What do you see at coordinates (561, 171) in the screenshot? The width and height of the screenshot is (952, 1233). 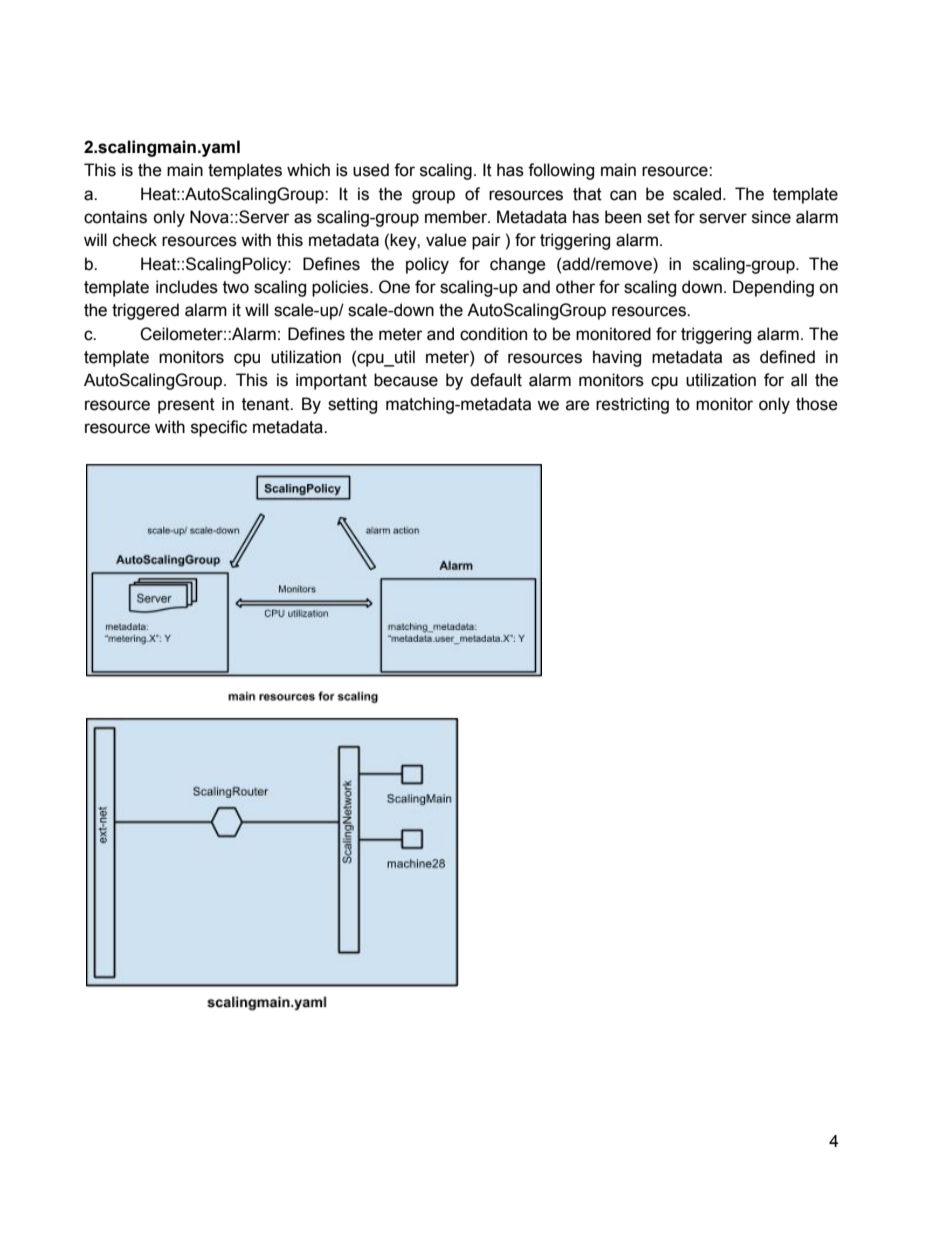 I see `following` at bounding box center [561, 171].
